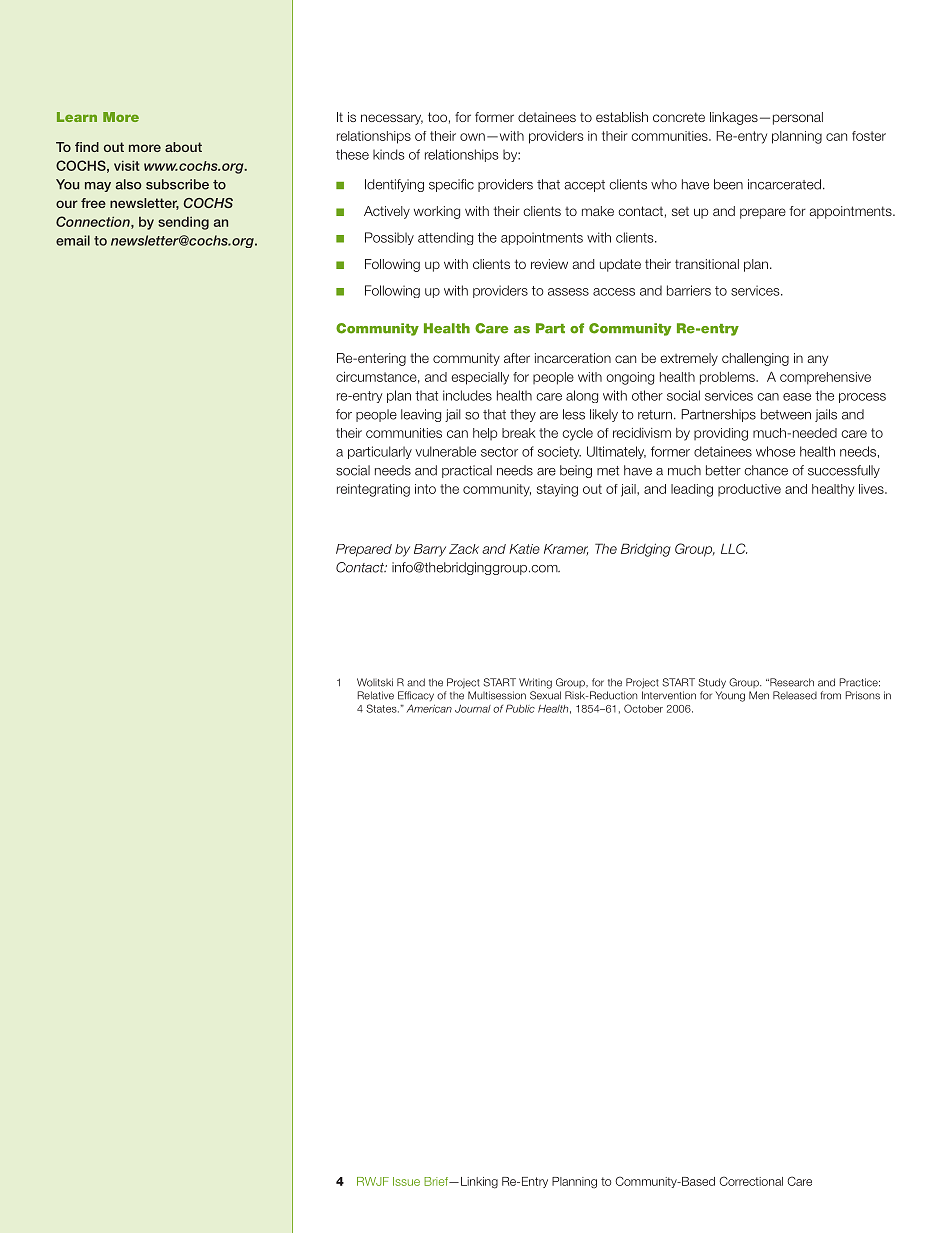  I want to click on Issue, so click(406, 1181).
